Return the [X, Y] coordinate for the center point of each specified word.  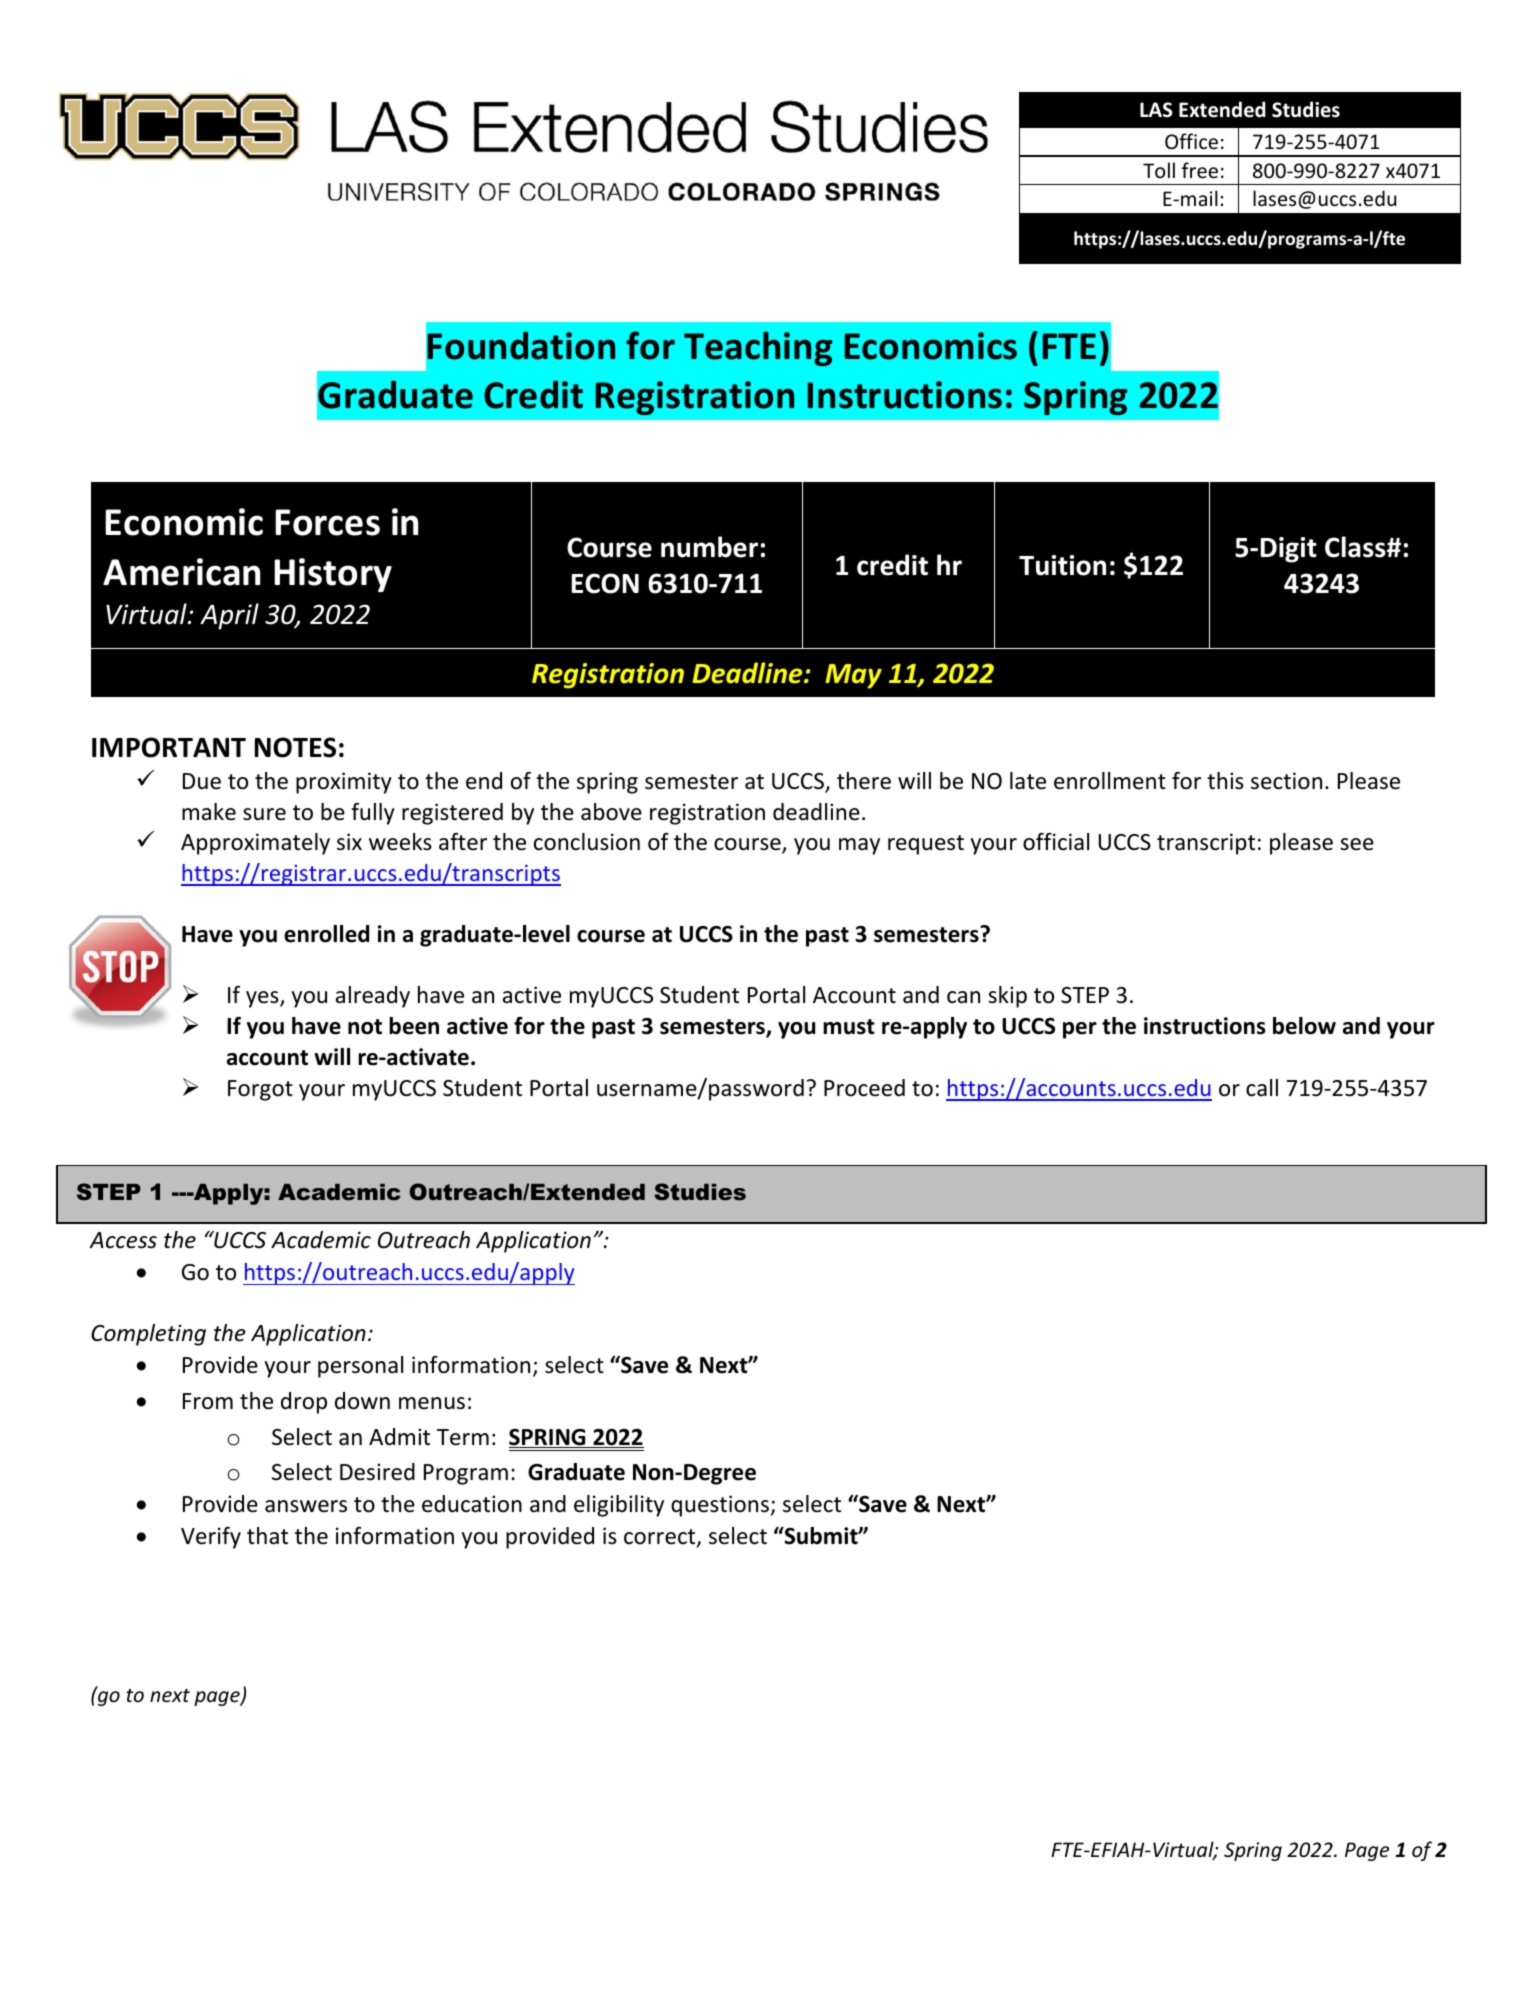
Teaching [758, 348]
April [229, 616]
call [1262, 1088]
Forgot [260, 1090]
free [1200, 170]
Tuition [1062, 565]
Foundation [521, 346]
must [849, 1027]
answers [306, 1506]
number [709, 547]
